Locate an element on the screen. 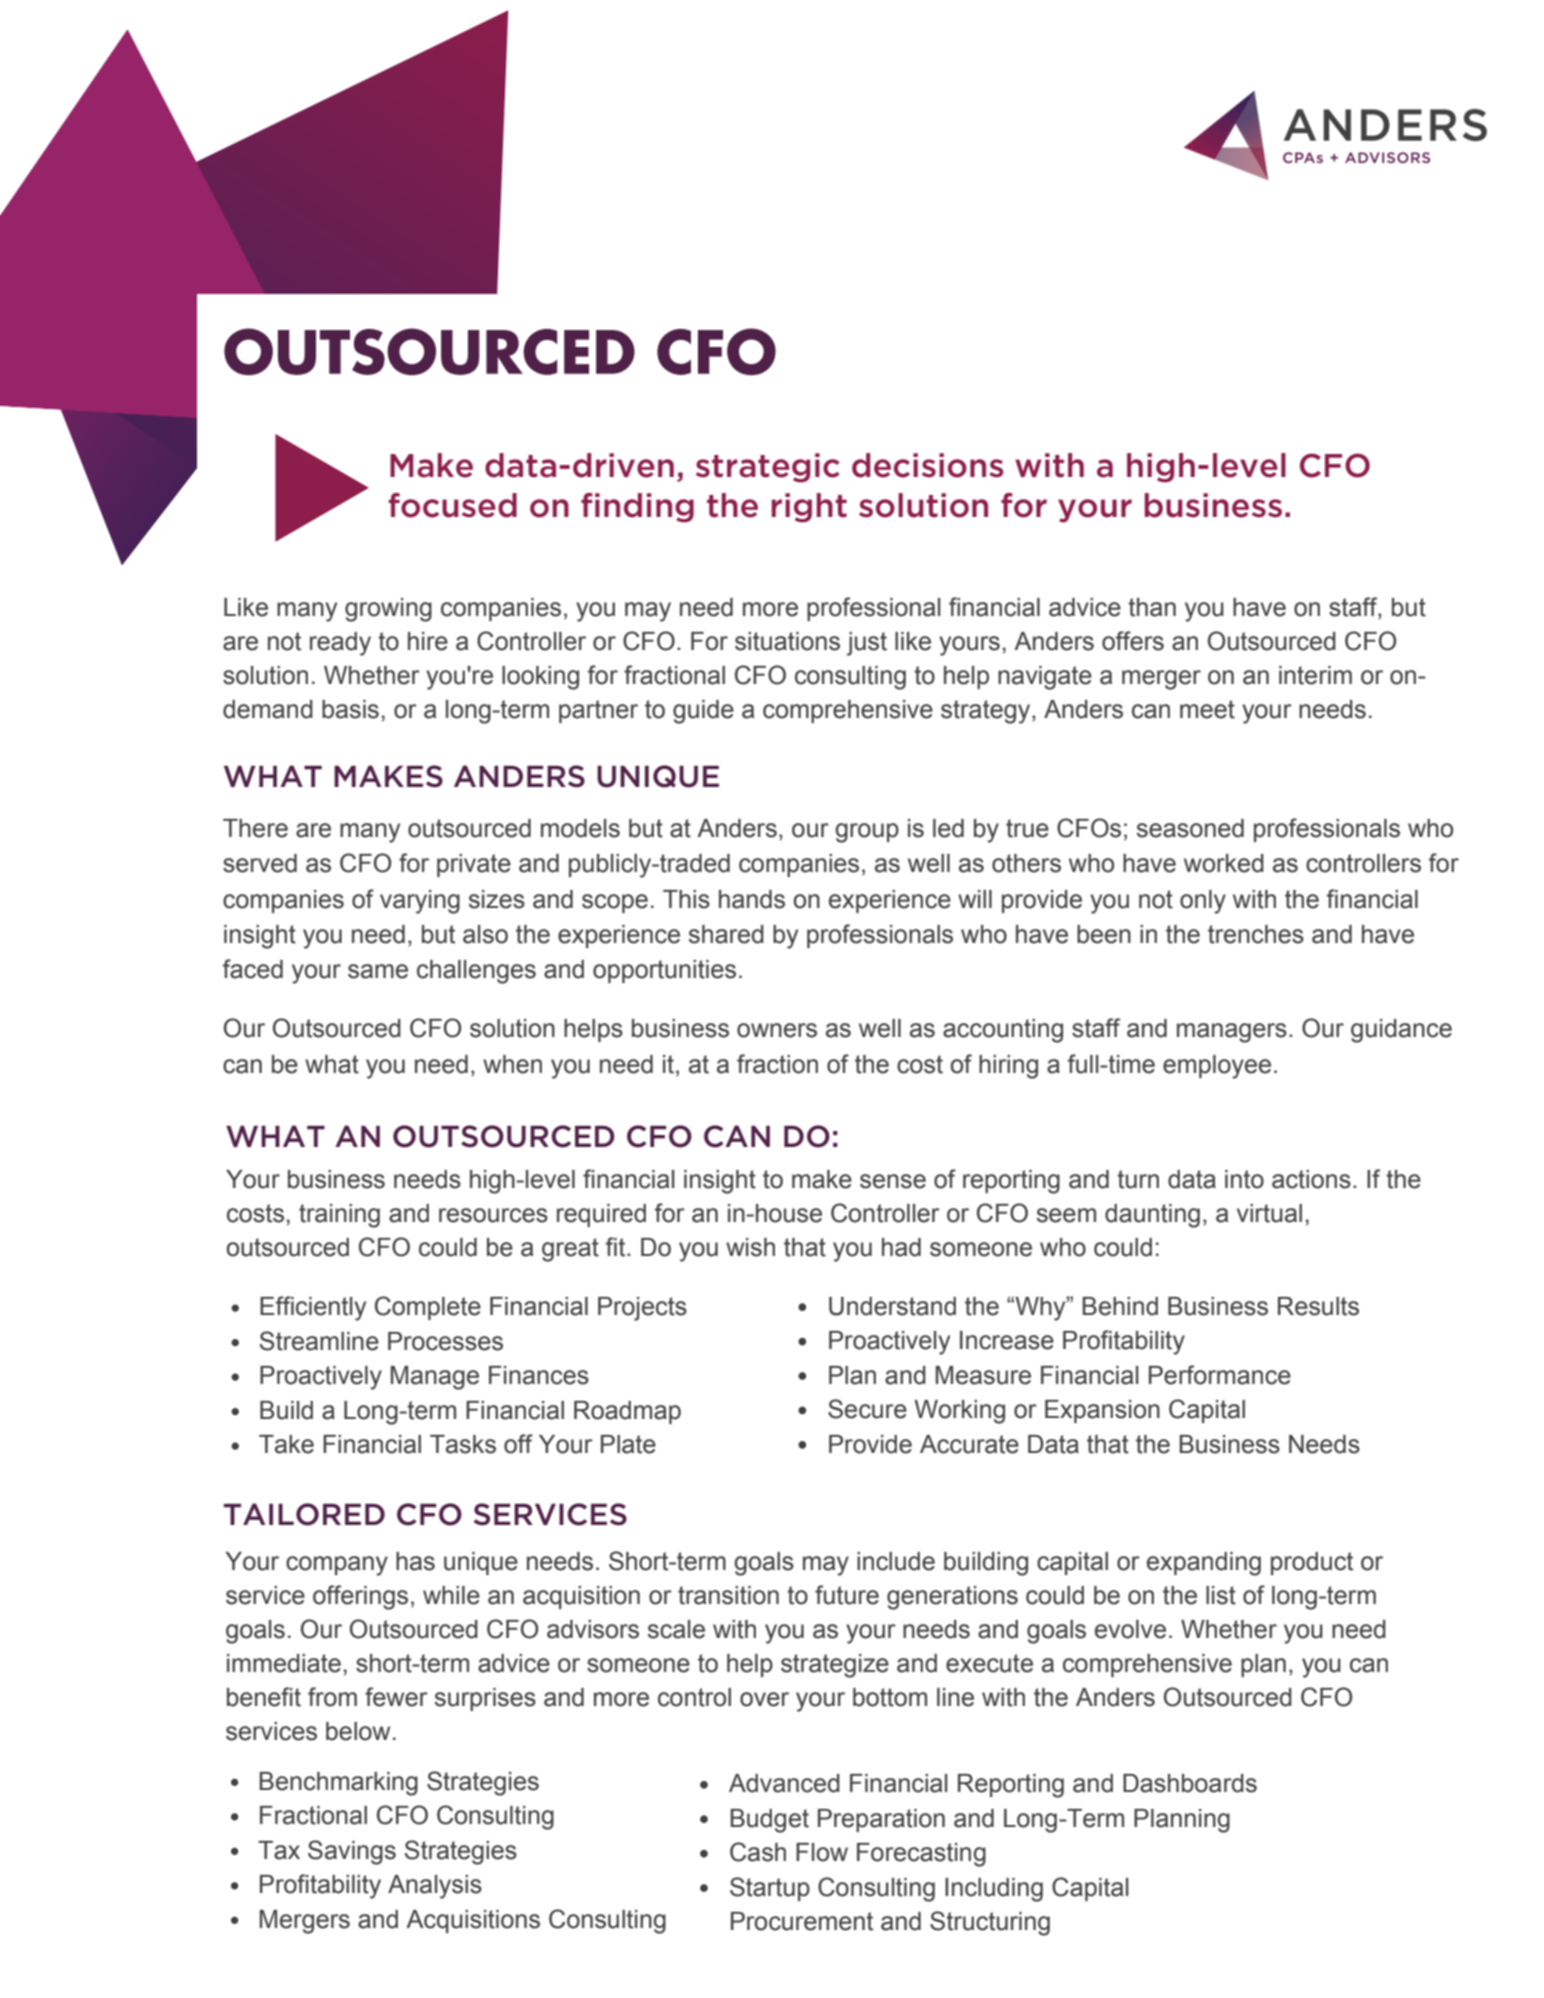 Image resolution: width=1544 pixels, height=1998 pixels. sense is located at coordinates (893, 1181).
